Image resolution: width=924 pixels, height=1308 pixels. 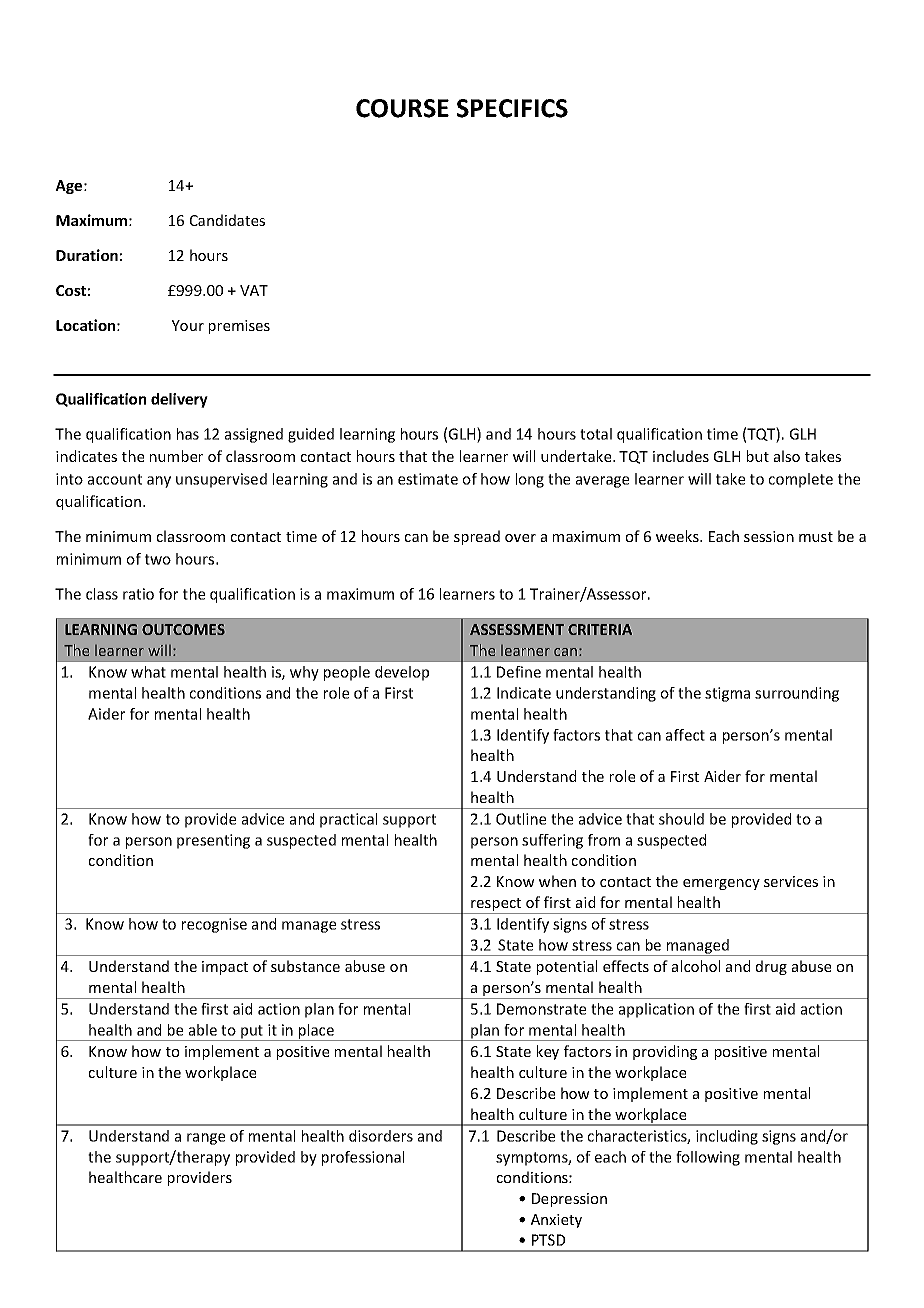 I want to click on range, so click(x=206, y=1139).
